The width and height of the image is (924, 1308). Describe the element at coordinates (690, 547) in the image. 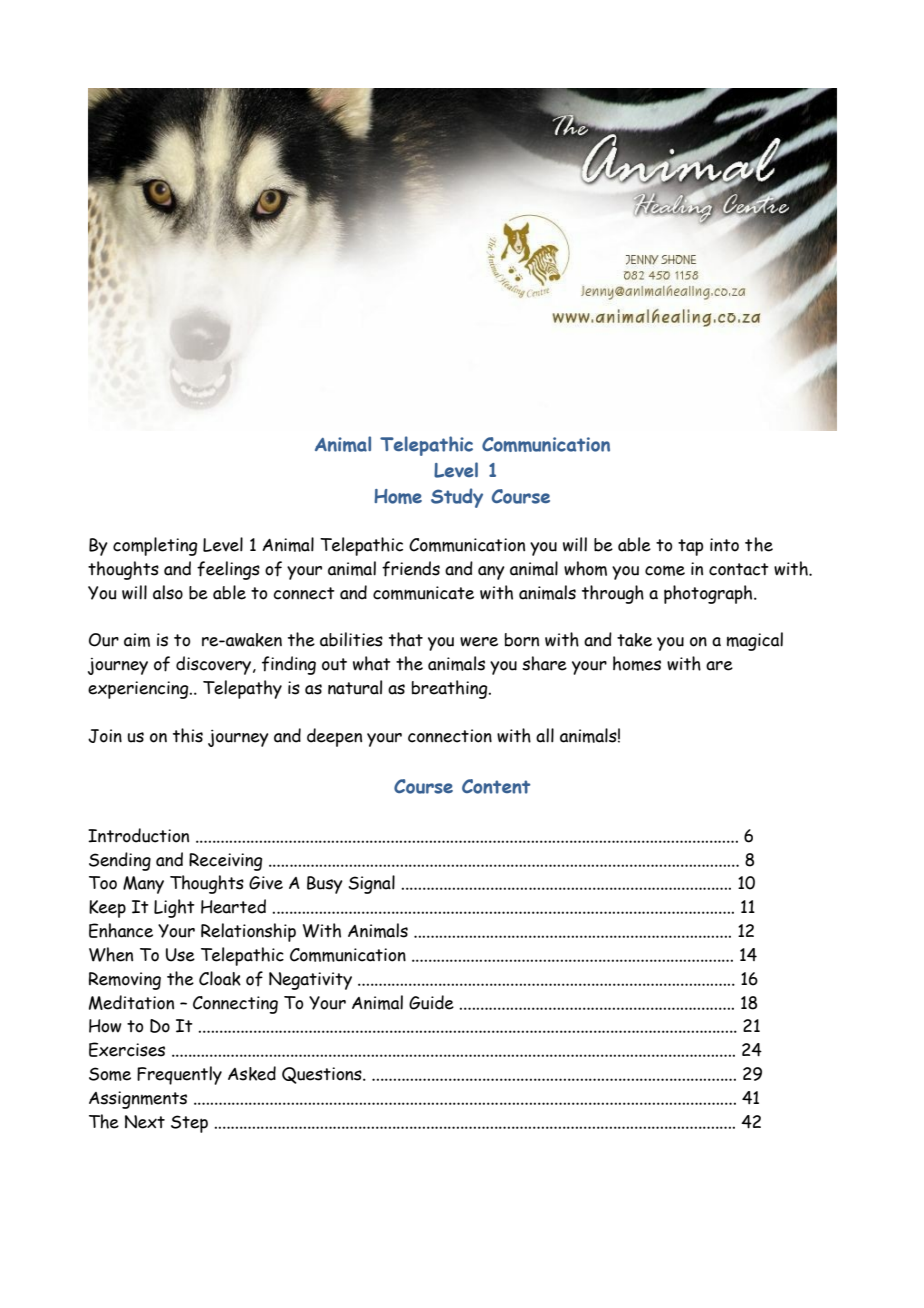

I see `tap` at that location.
